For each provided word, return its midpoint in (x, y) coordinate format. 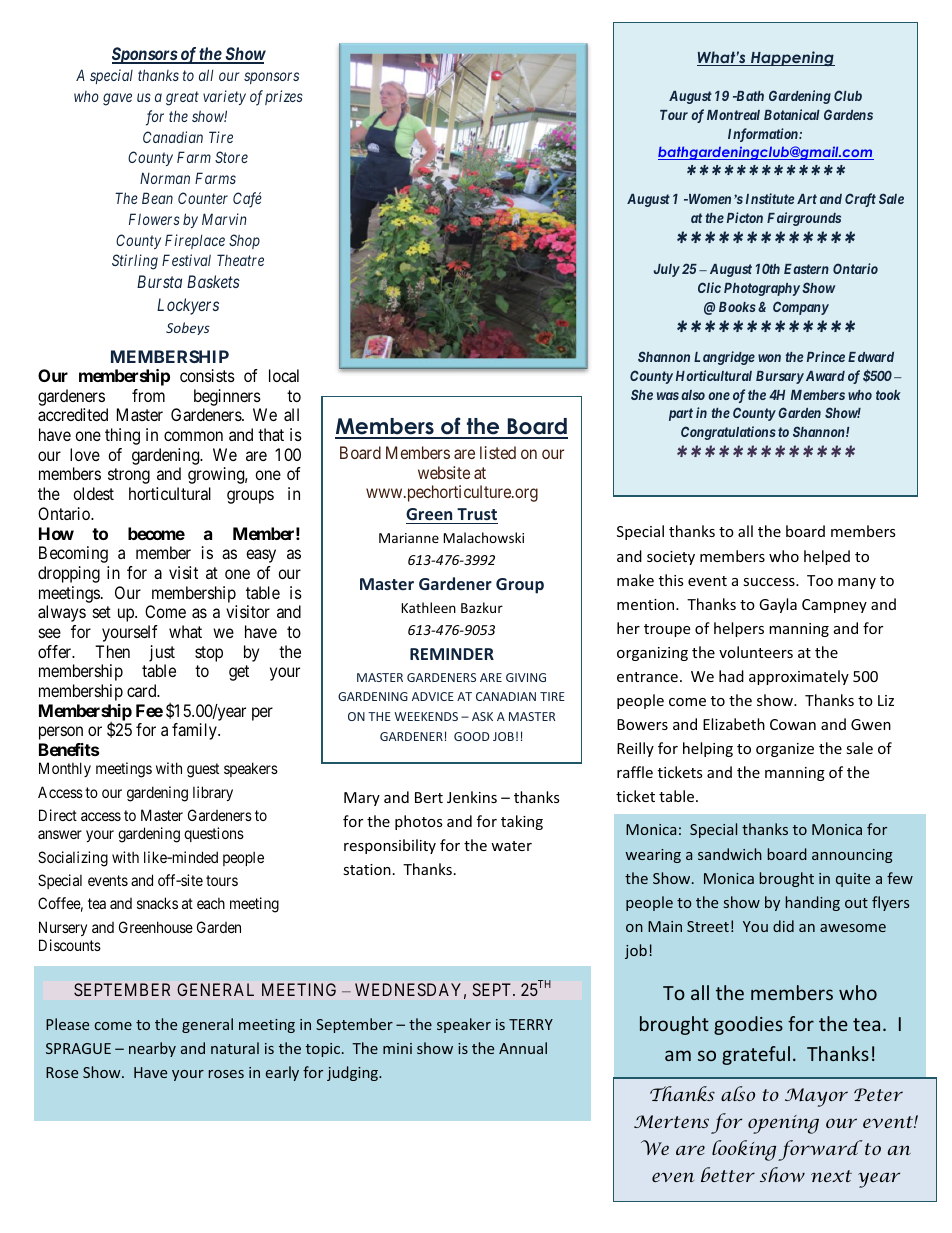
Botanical (792, 114)
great (182, 98)
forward (820, 1150)
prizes (284, 97)
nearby (152, 1049)
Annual (523, 1048)
